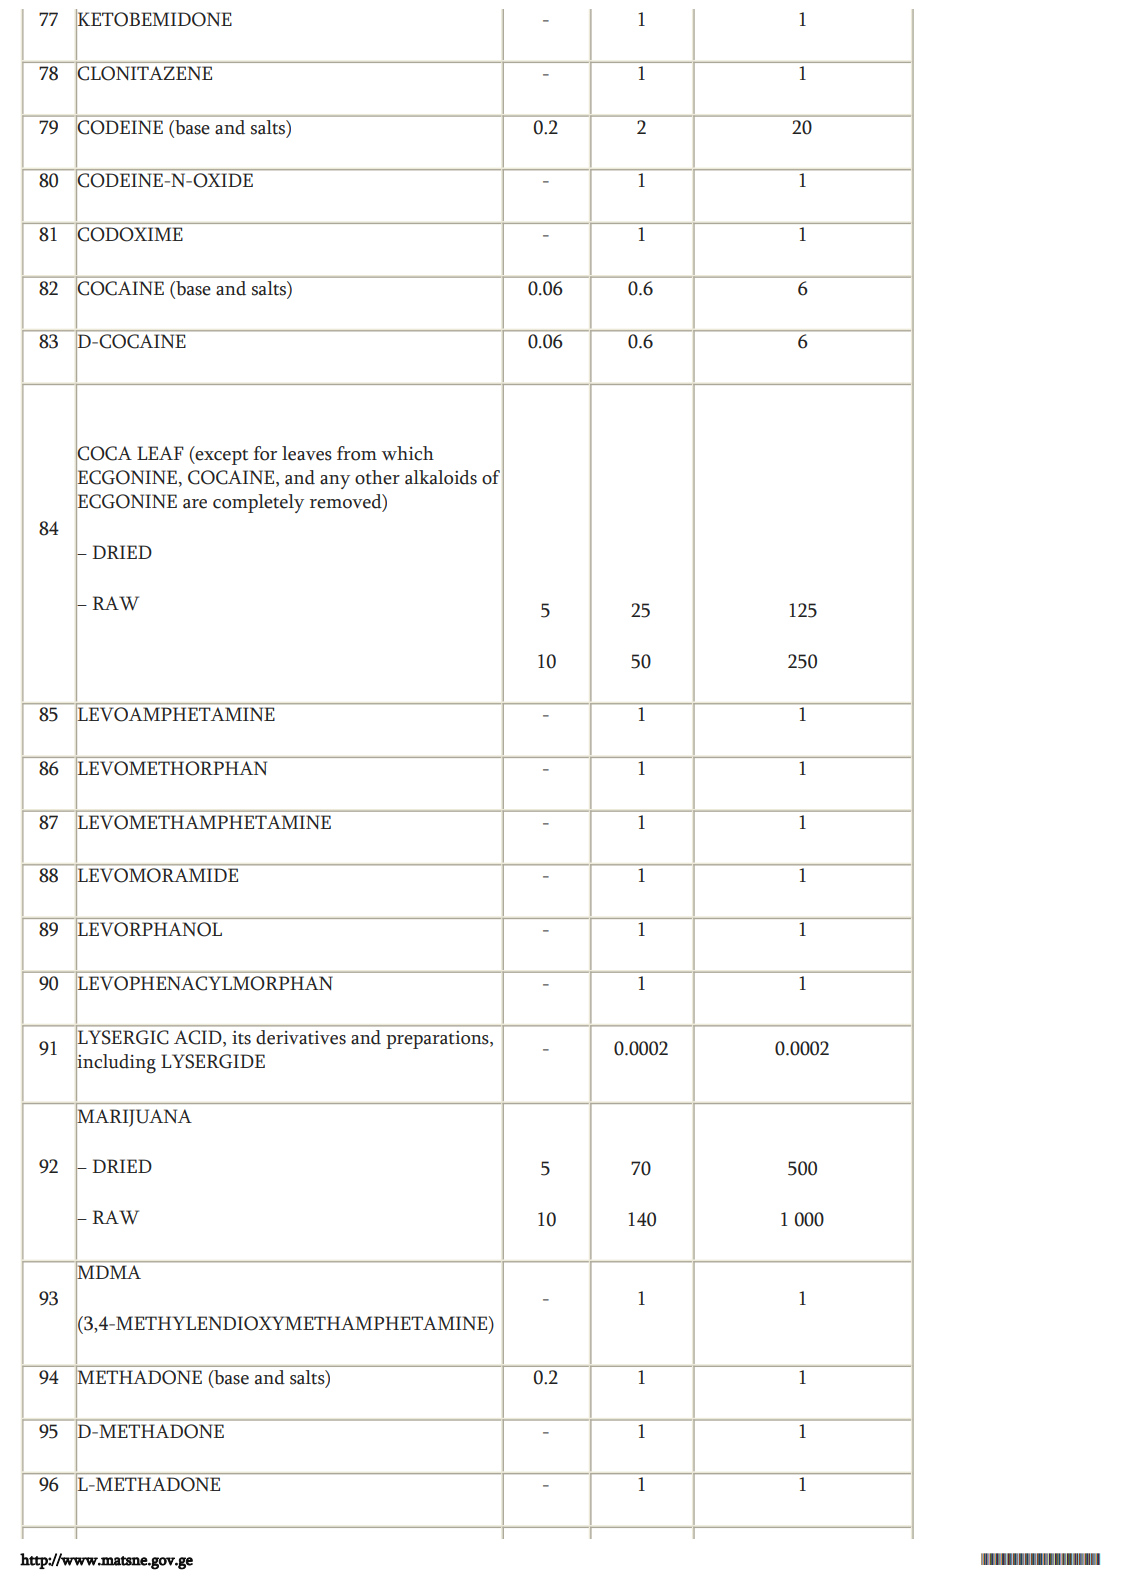 The height and width of the screenshot is (1586, 1121). I want to click on MDMA, so click(109, 1272).
